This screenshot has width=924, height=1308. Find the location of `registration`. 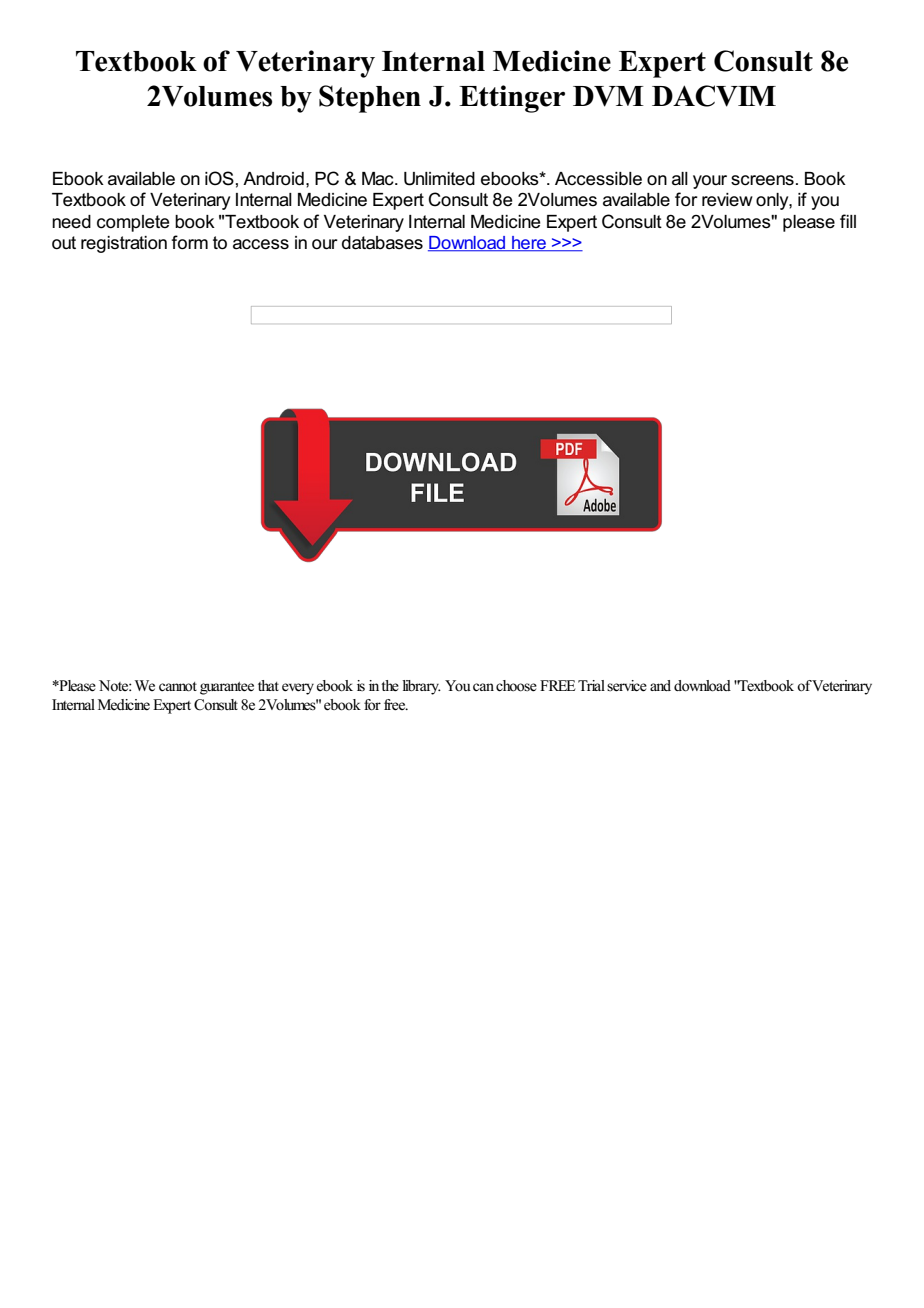

registration is located at coordinates (124, 244).
